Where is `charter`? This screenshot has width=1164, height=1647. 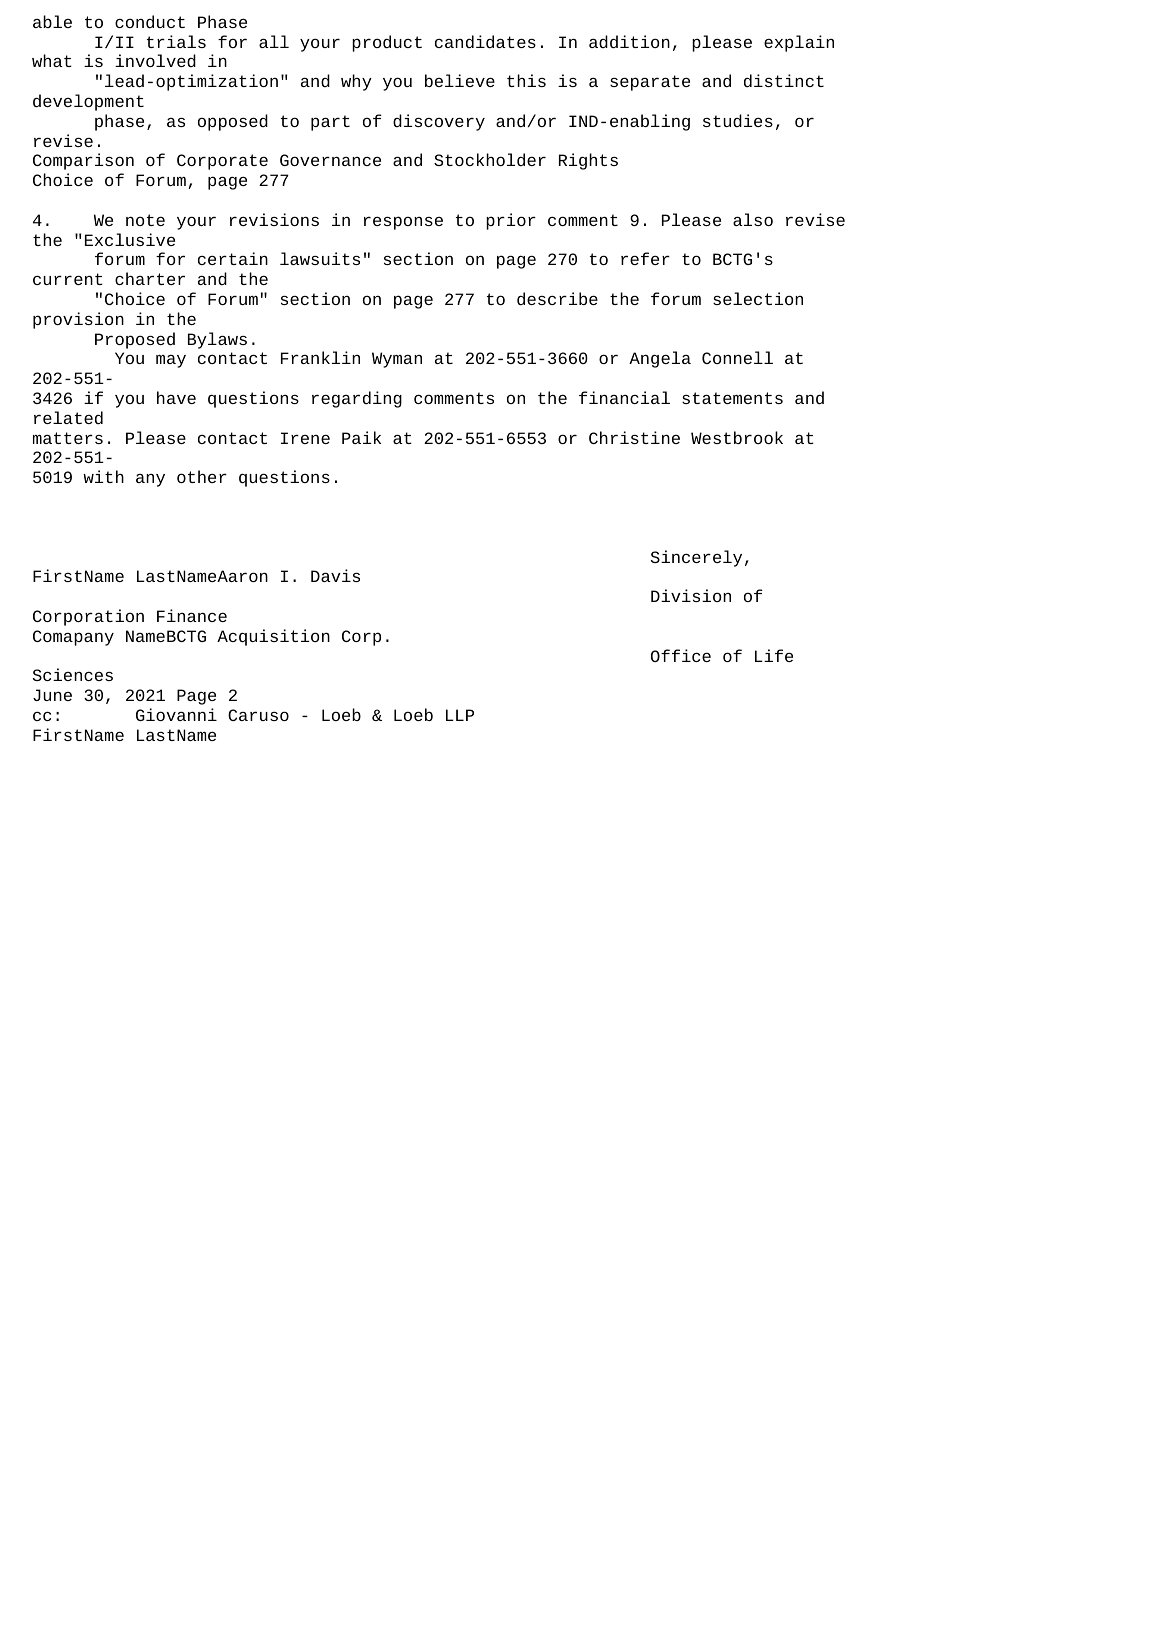
charter is located at coordinates (150, 278).
